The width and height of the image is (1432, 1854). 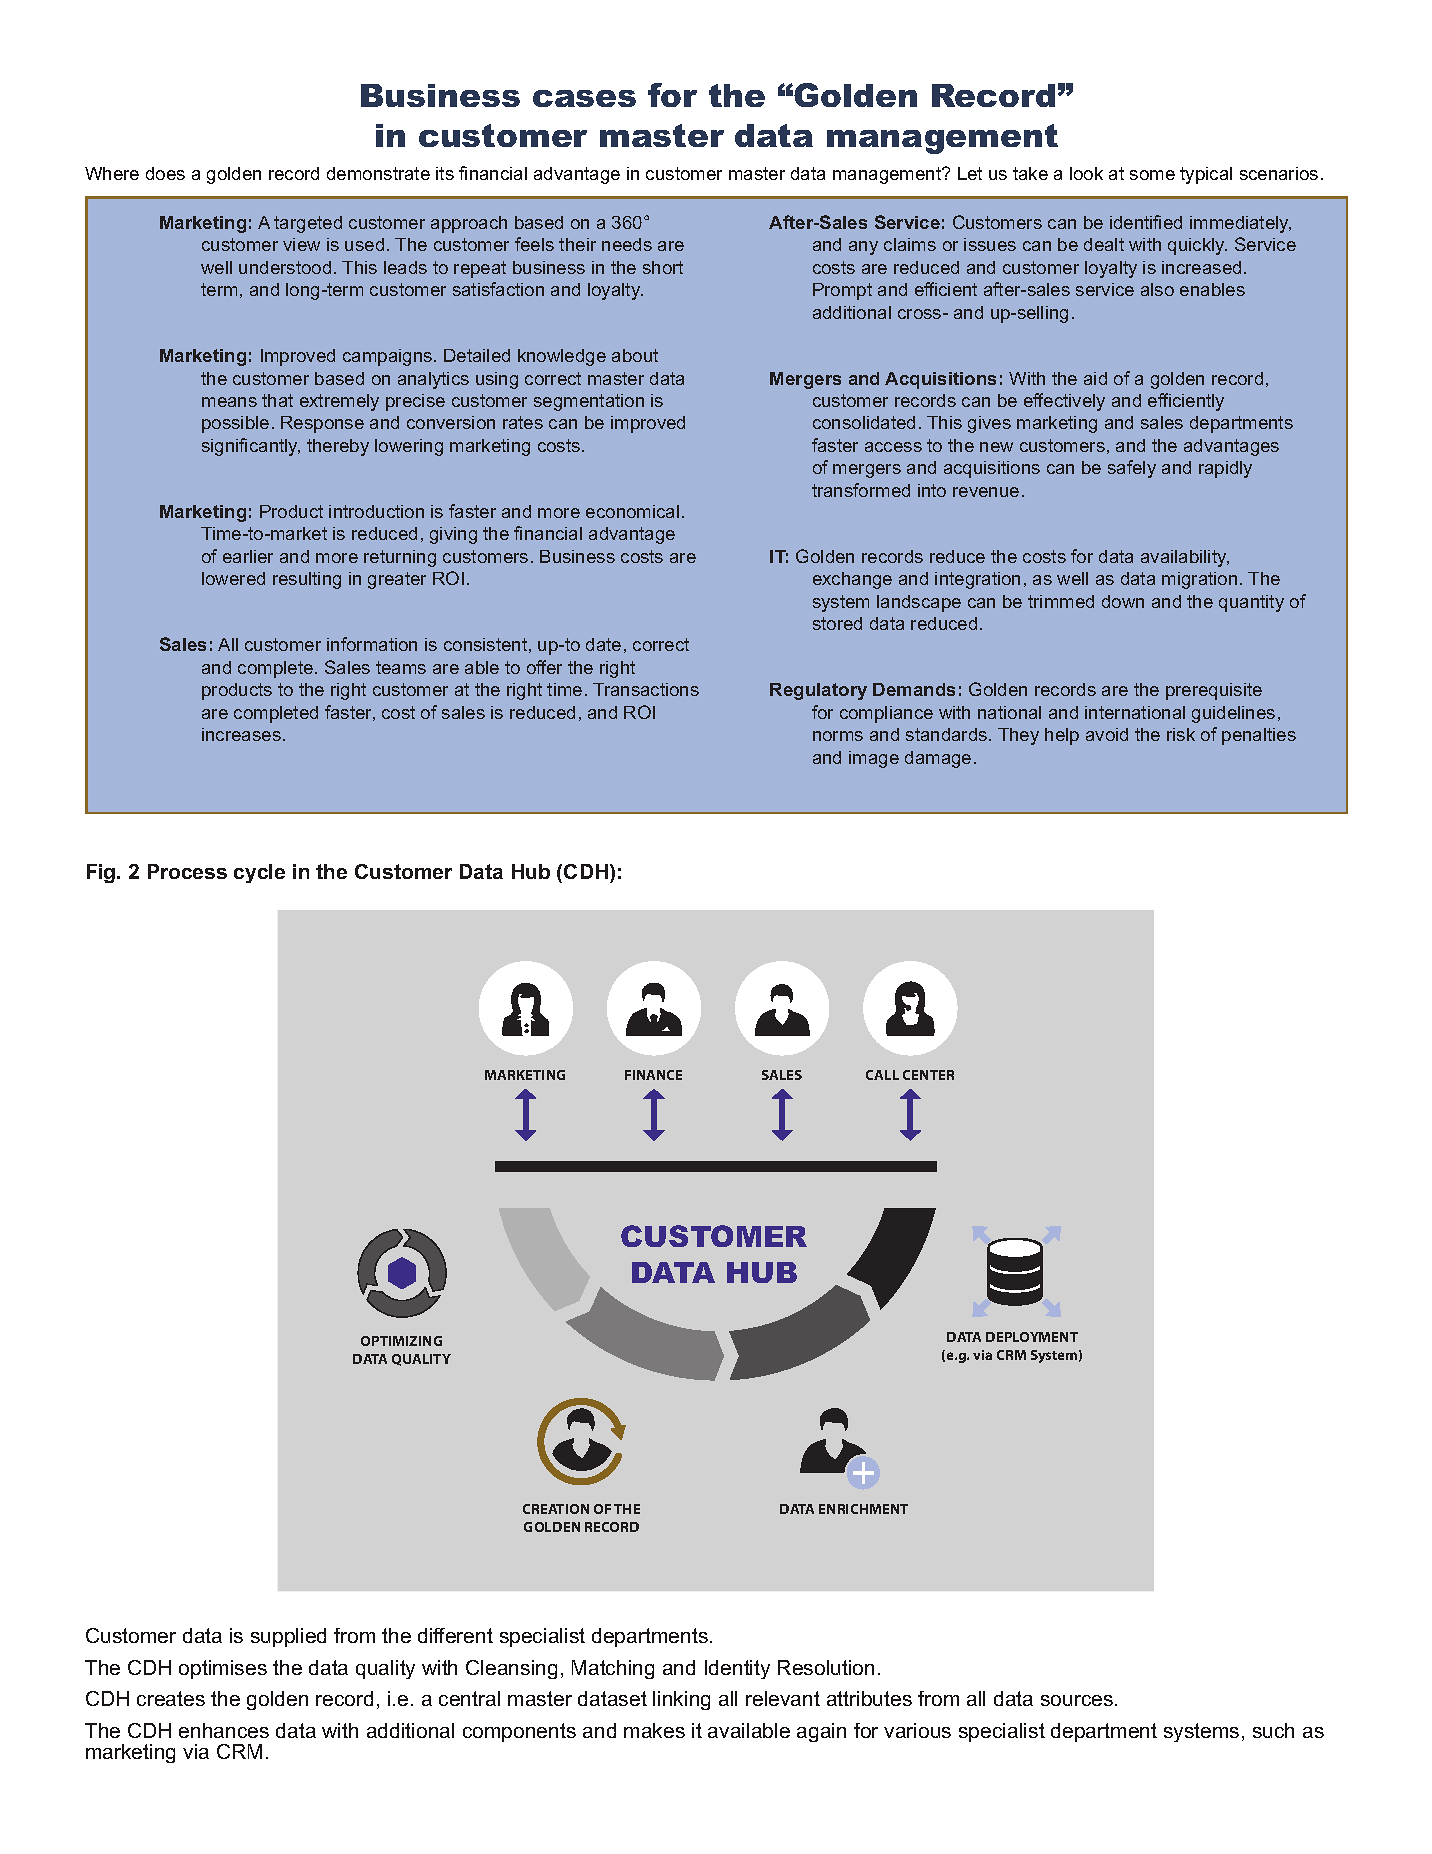 I want to click on linking, so click(x=681, y=1700).
